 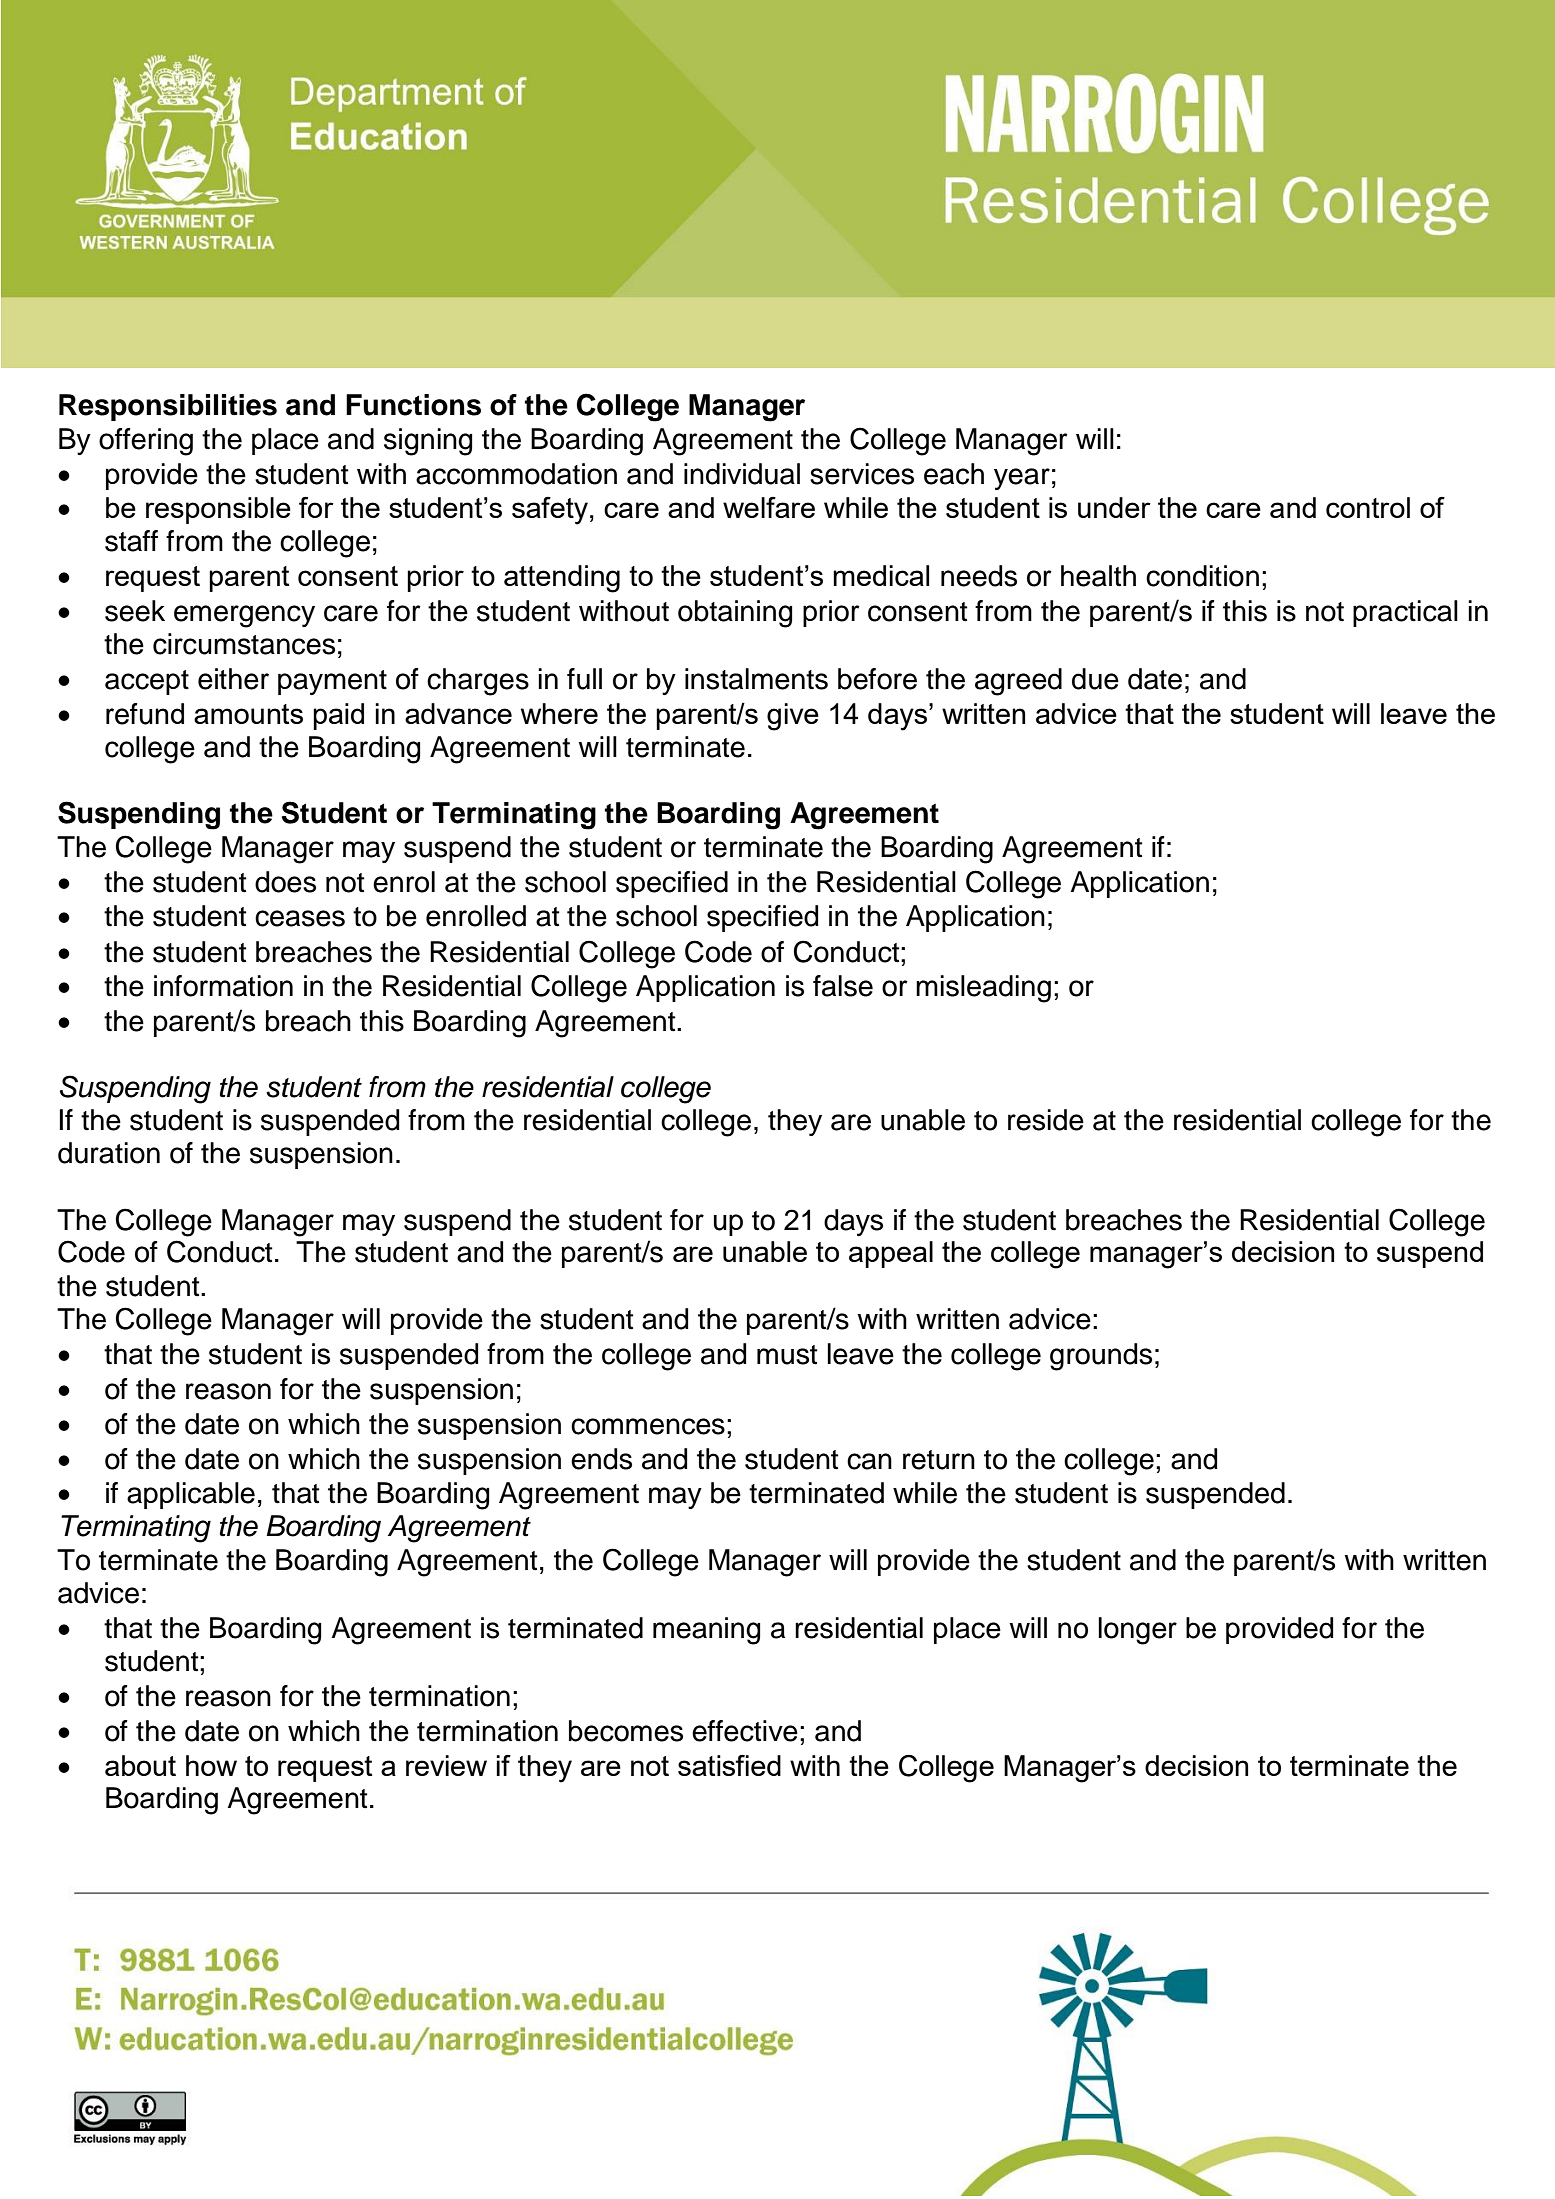 I want to click on control, so click(x=1368, y=507).
